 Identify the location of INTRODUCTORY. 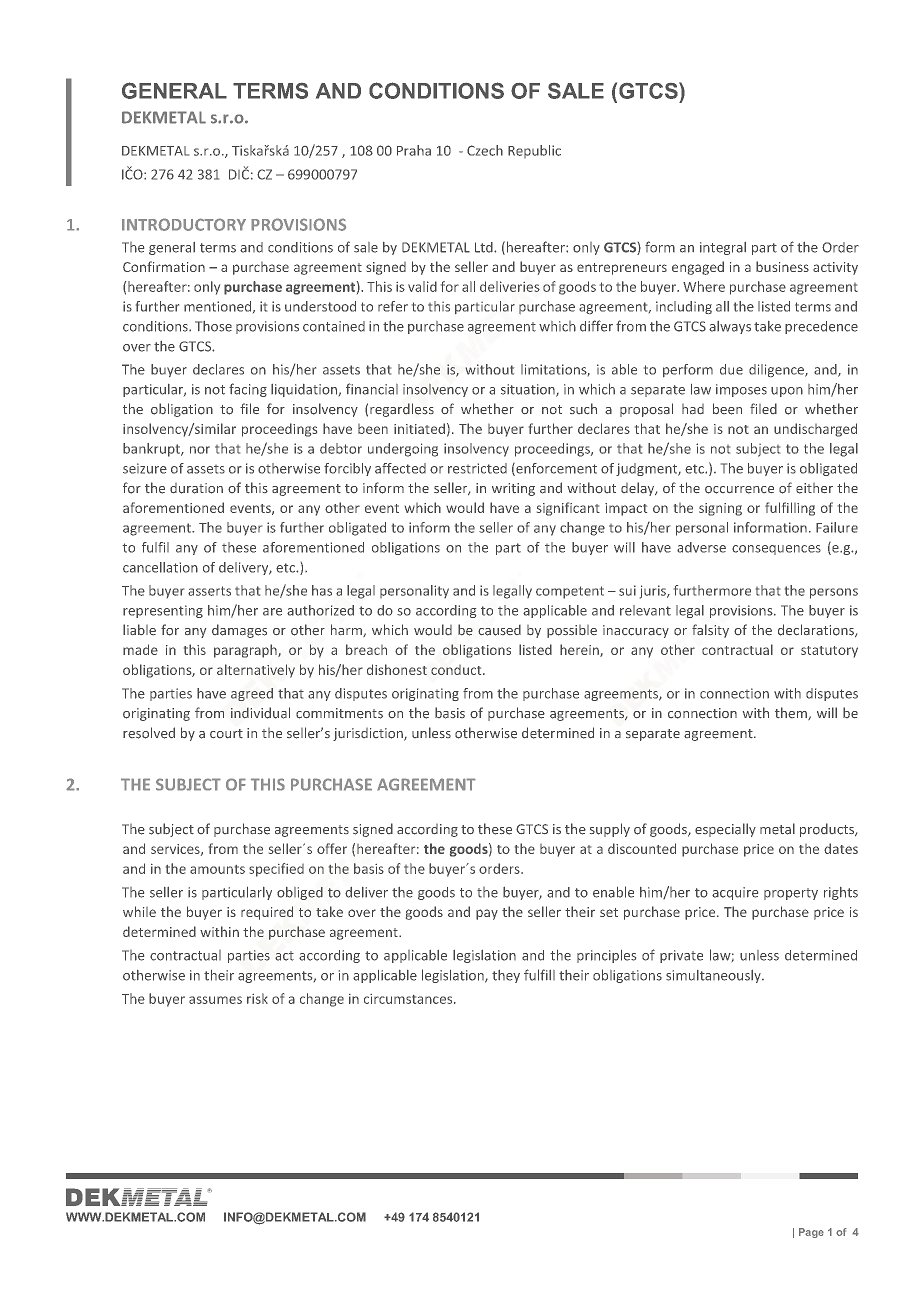
(184, 224).
